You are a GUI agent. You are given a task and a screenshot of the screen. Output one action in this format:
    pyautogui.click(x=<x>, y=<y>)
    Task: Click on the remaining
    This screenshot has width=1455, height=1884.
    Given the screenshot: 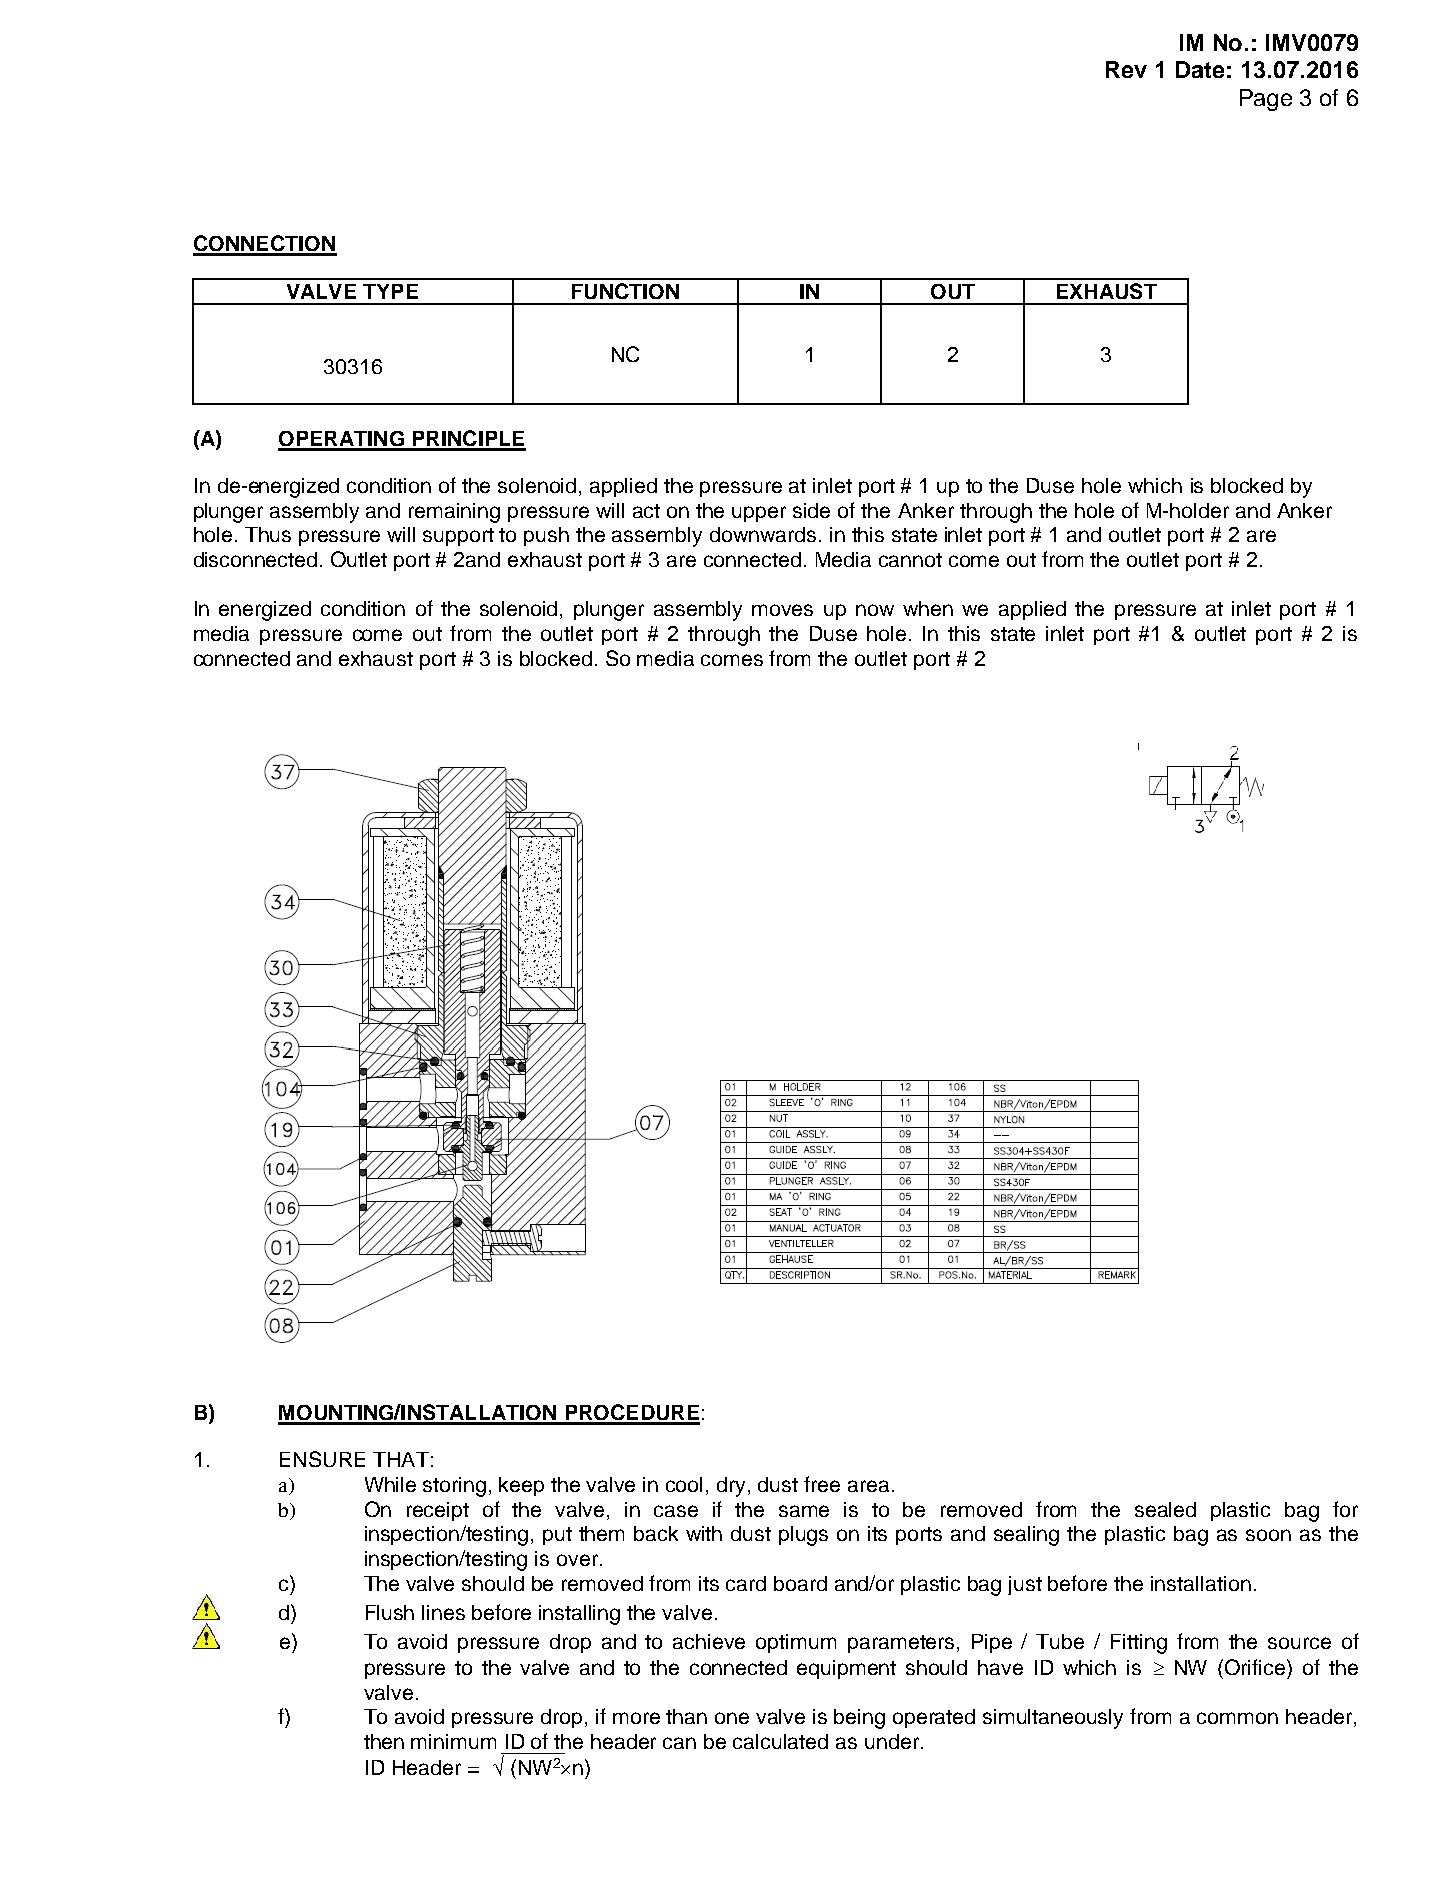 What is the action you would take?
    pyautogui.click(x=454, y=513)
